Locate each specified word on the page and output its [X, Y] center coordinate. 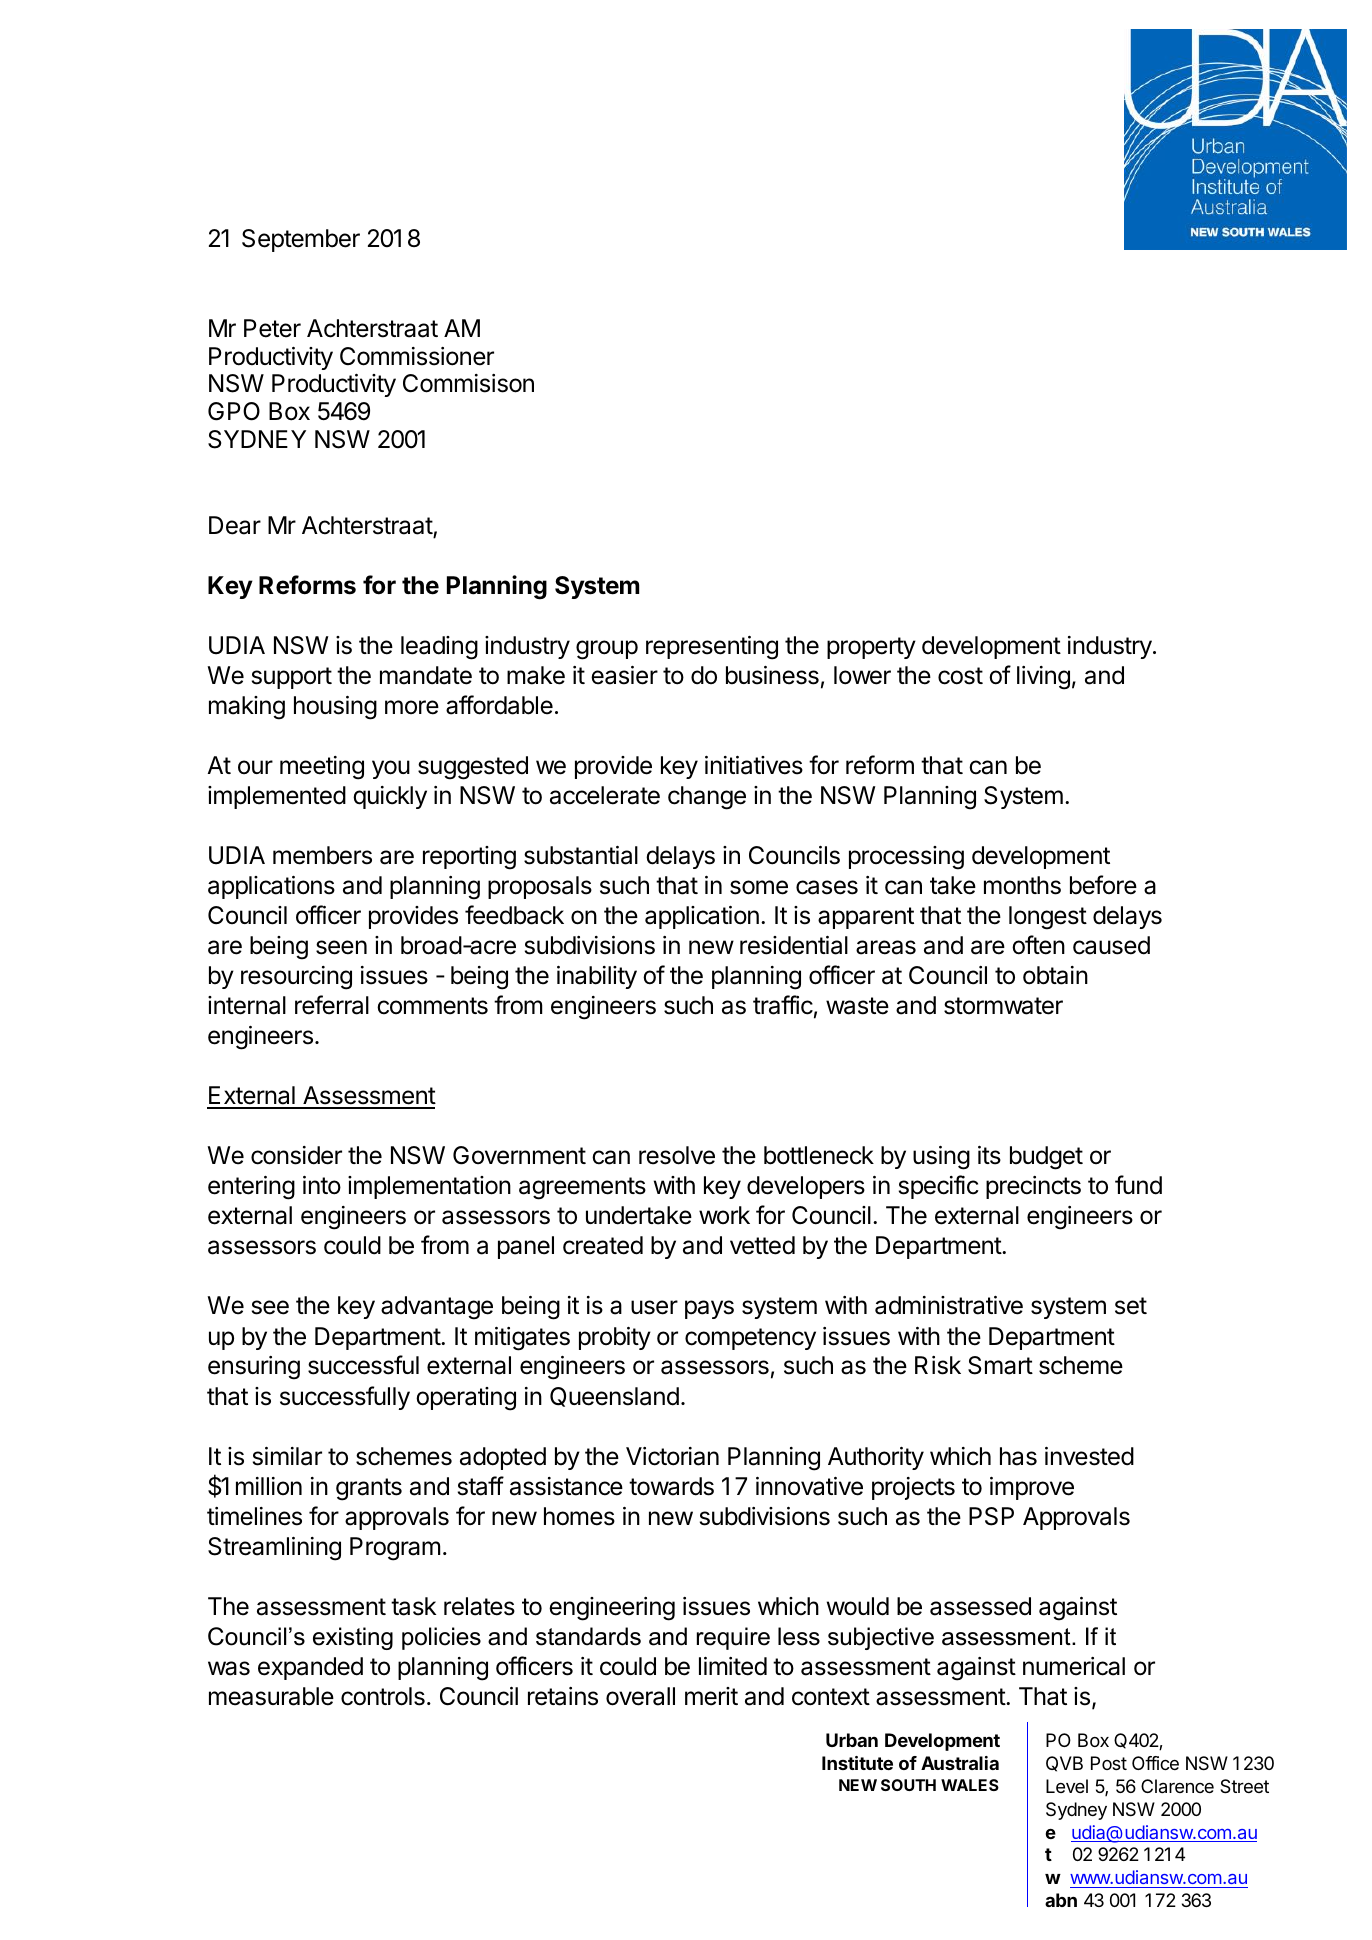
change [707, 798]
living [1043, 678]
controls [383, 1696]
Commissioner [417, 356]
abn [1061, 1900]
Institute [857, 1763]
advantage [437, 1308]
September [301, 240]
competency [750, 1339]
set [1131, 1306]
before [1103, 885]
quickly [390, 797]
